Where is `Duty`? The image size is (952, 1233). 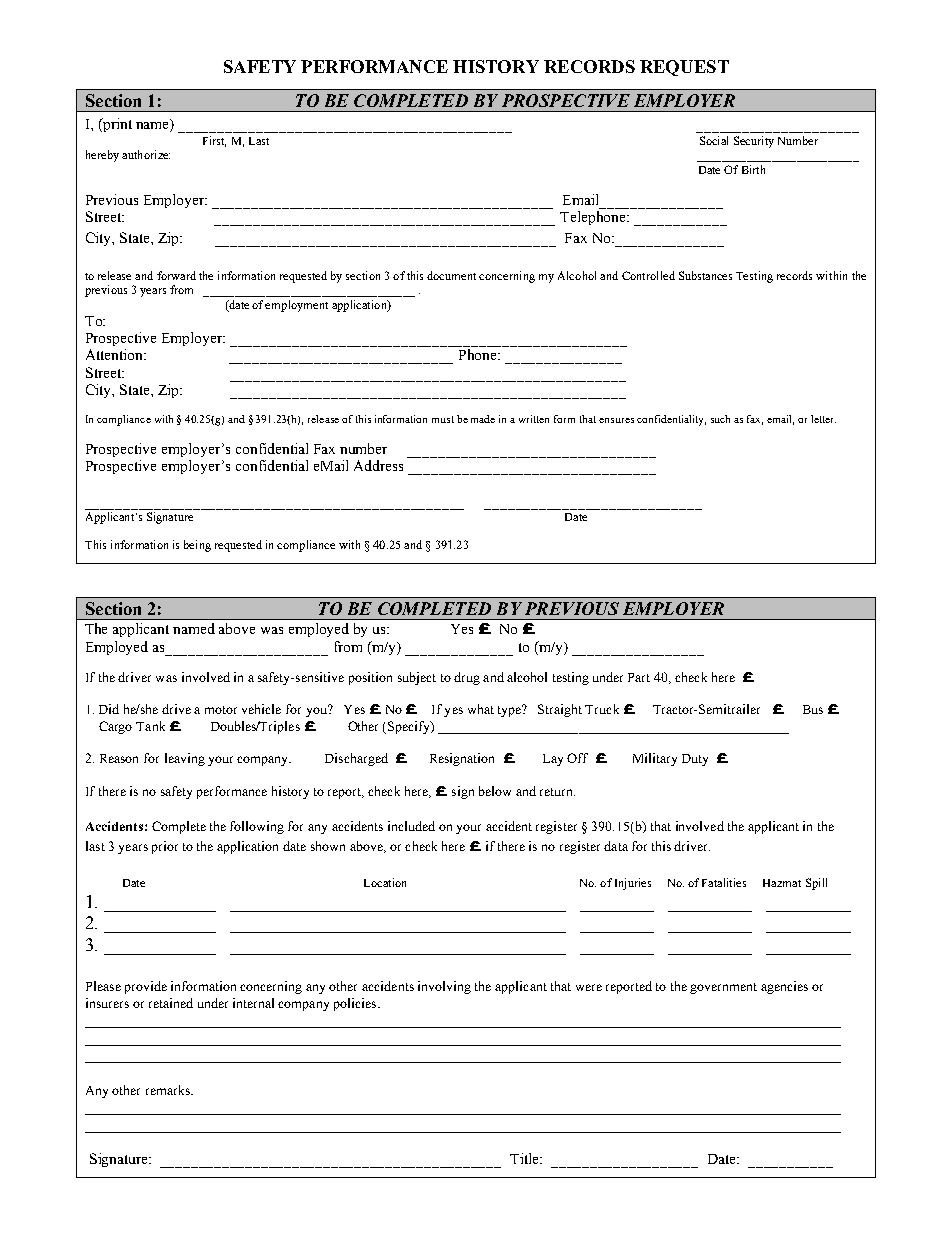 Duty is located at coordinates (695, 760).
